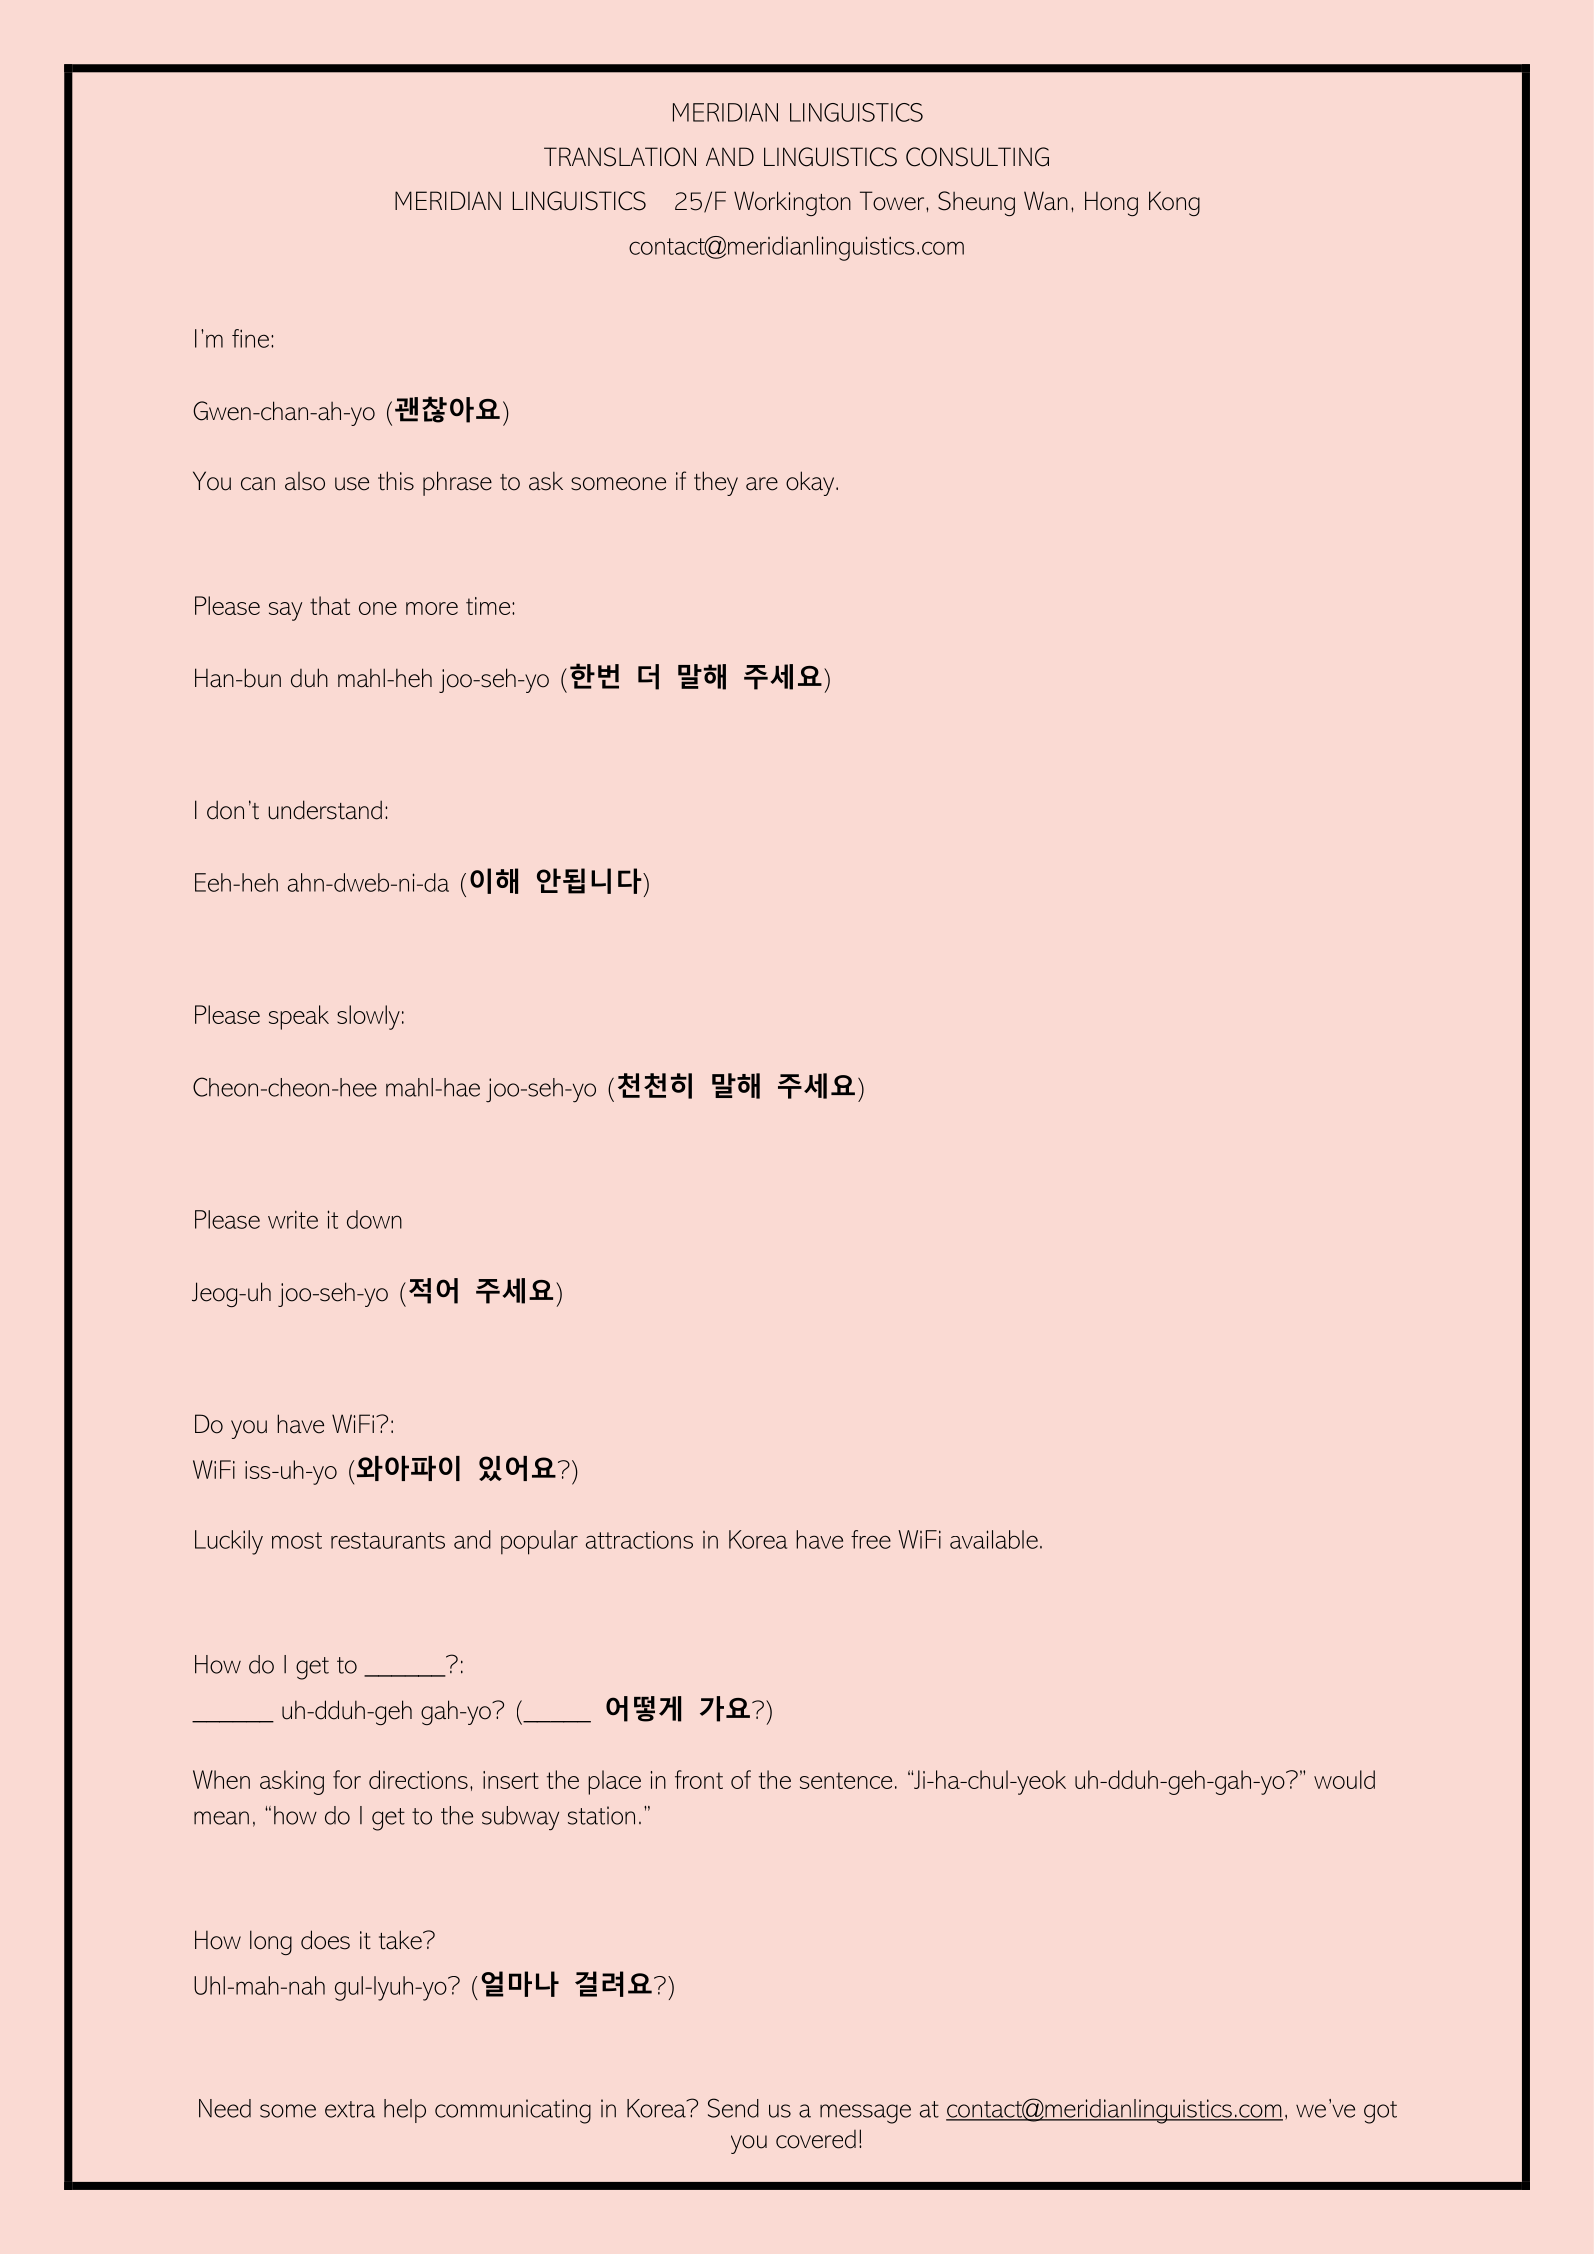 This page has height=2254, width=1594. Describe the element at coordinates (250, 338) in the page. I see `fine` at that location.
